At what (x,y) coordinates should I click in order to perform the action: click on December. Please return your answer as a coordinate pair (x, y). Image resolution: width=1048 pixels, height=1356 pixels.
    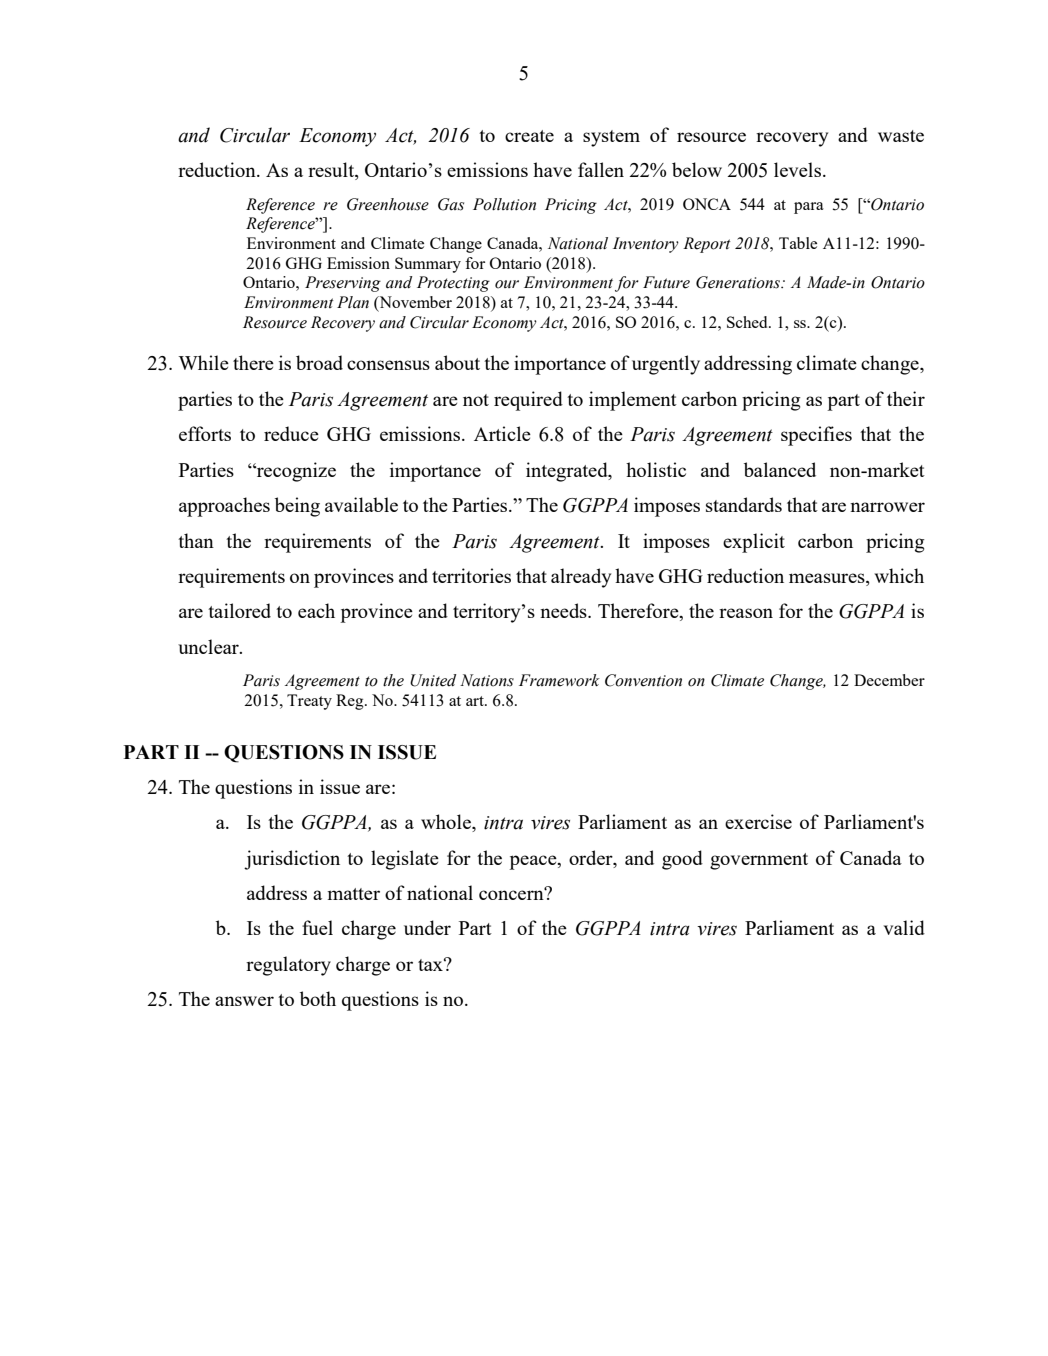
    Looking at the image, I should click on (889, 680).
